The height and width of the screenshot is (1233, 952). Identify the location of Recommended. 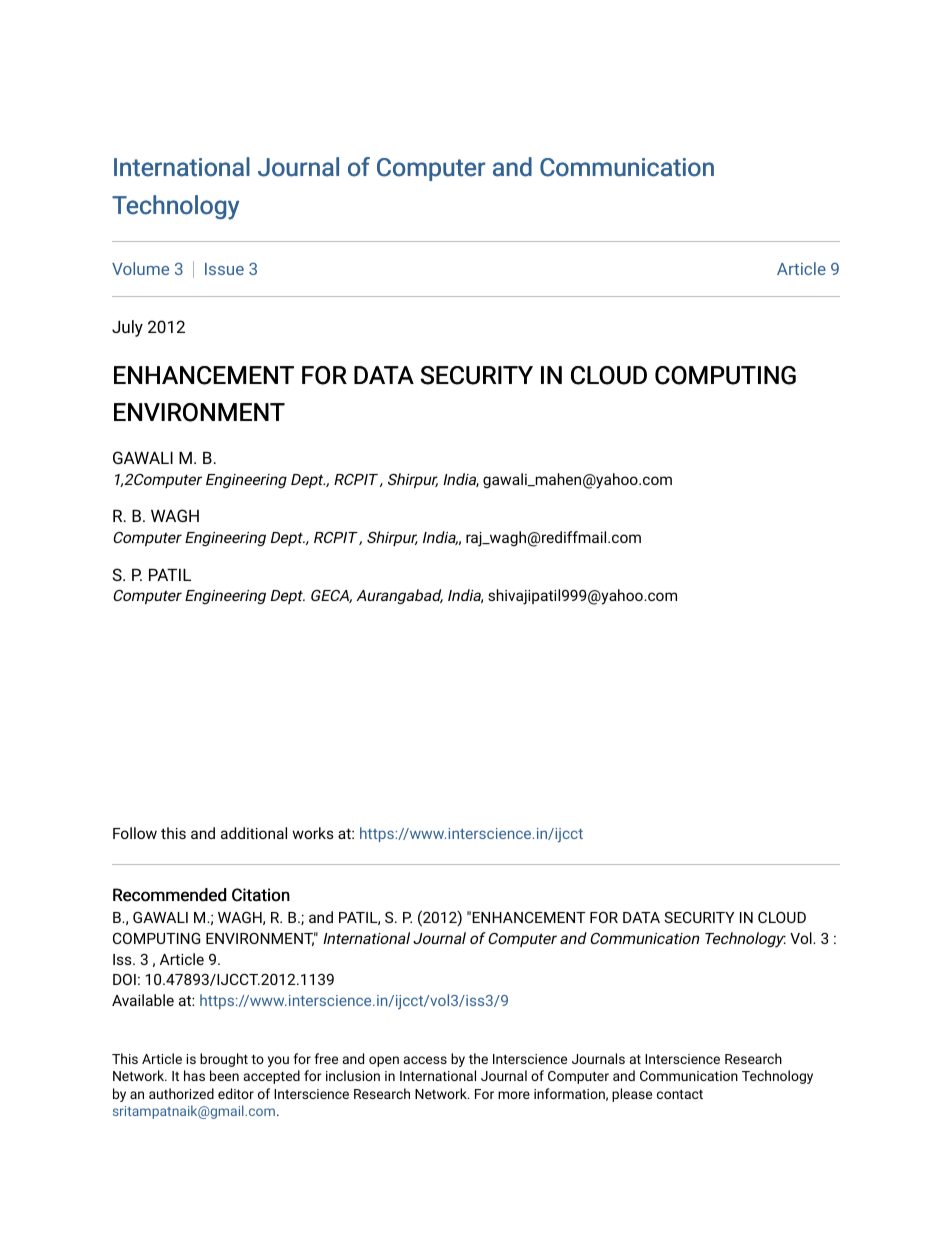
(169, 895).
